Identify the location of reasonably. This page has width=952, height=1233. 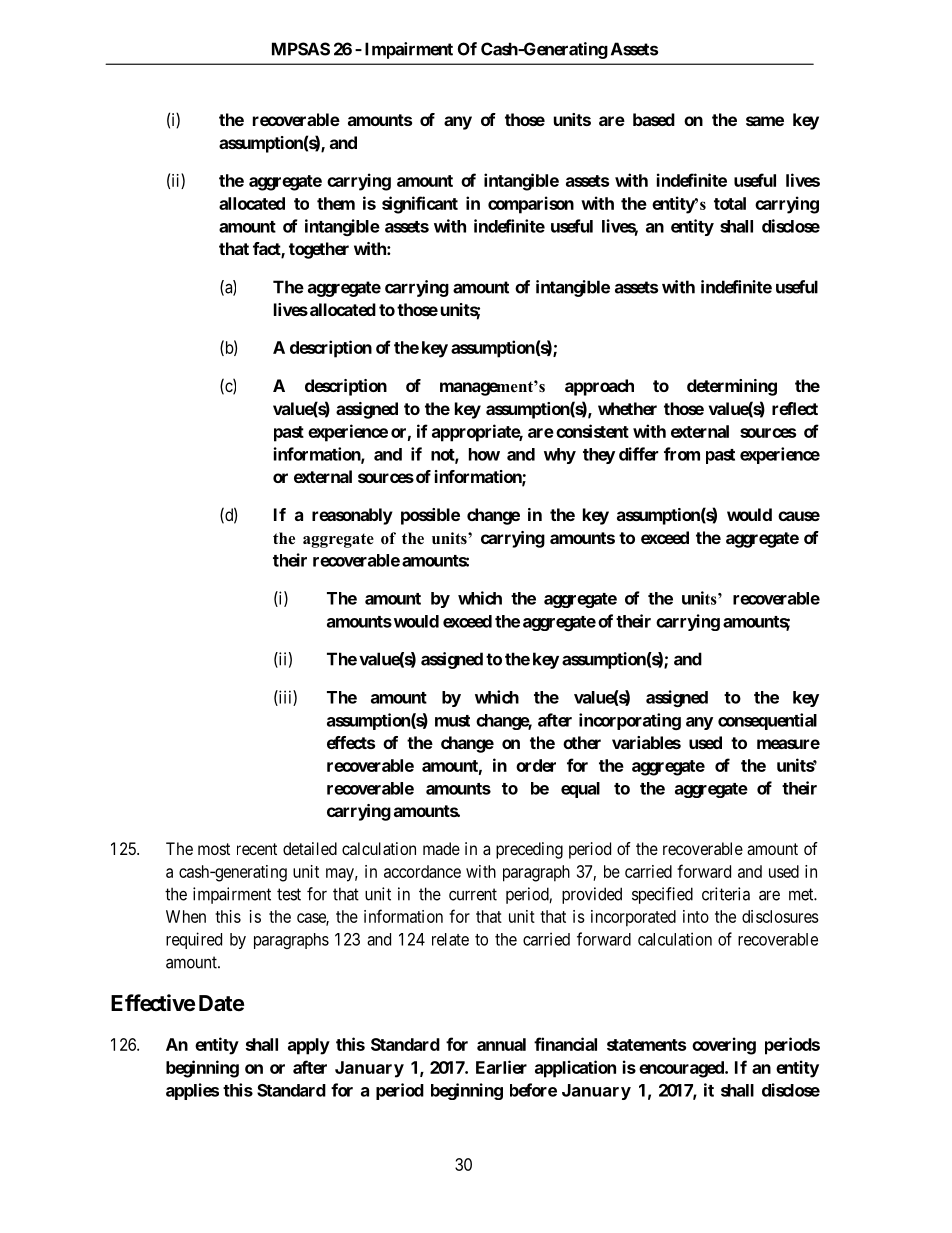
(352, 516).
